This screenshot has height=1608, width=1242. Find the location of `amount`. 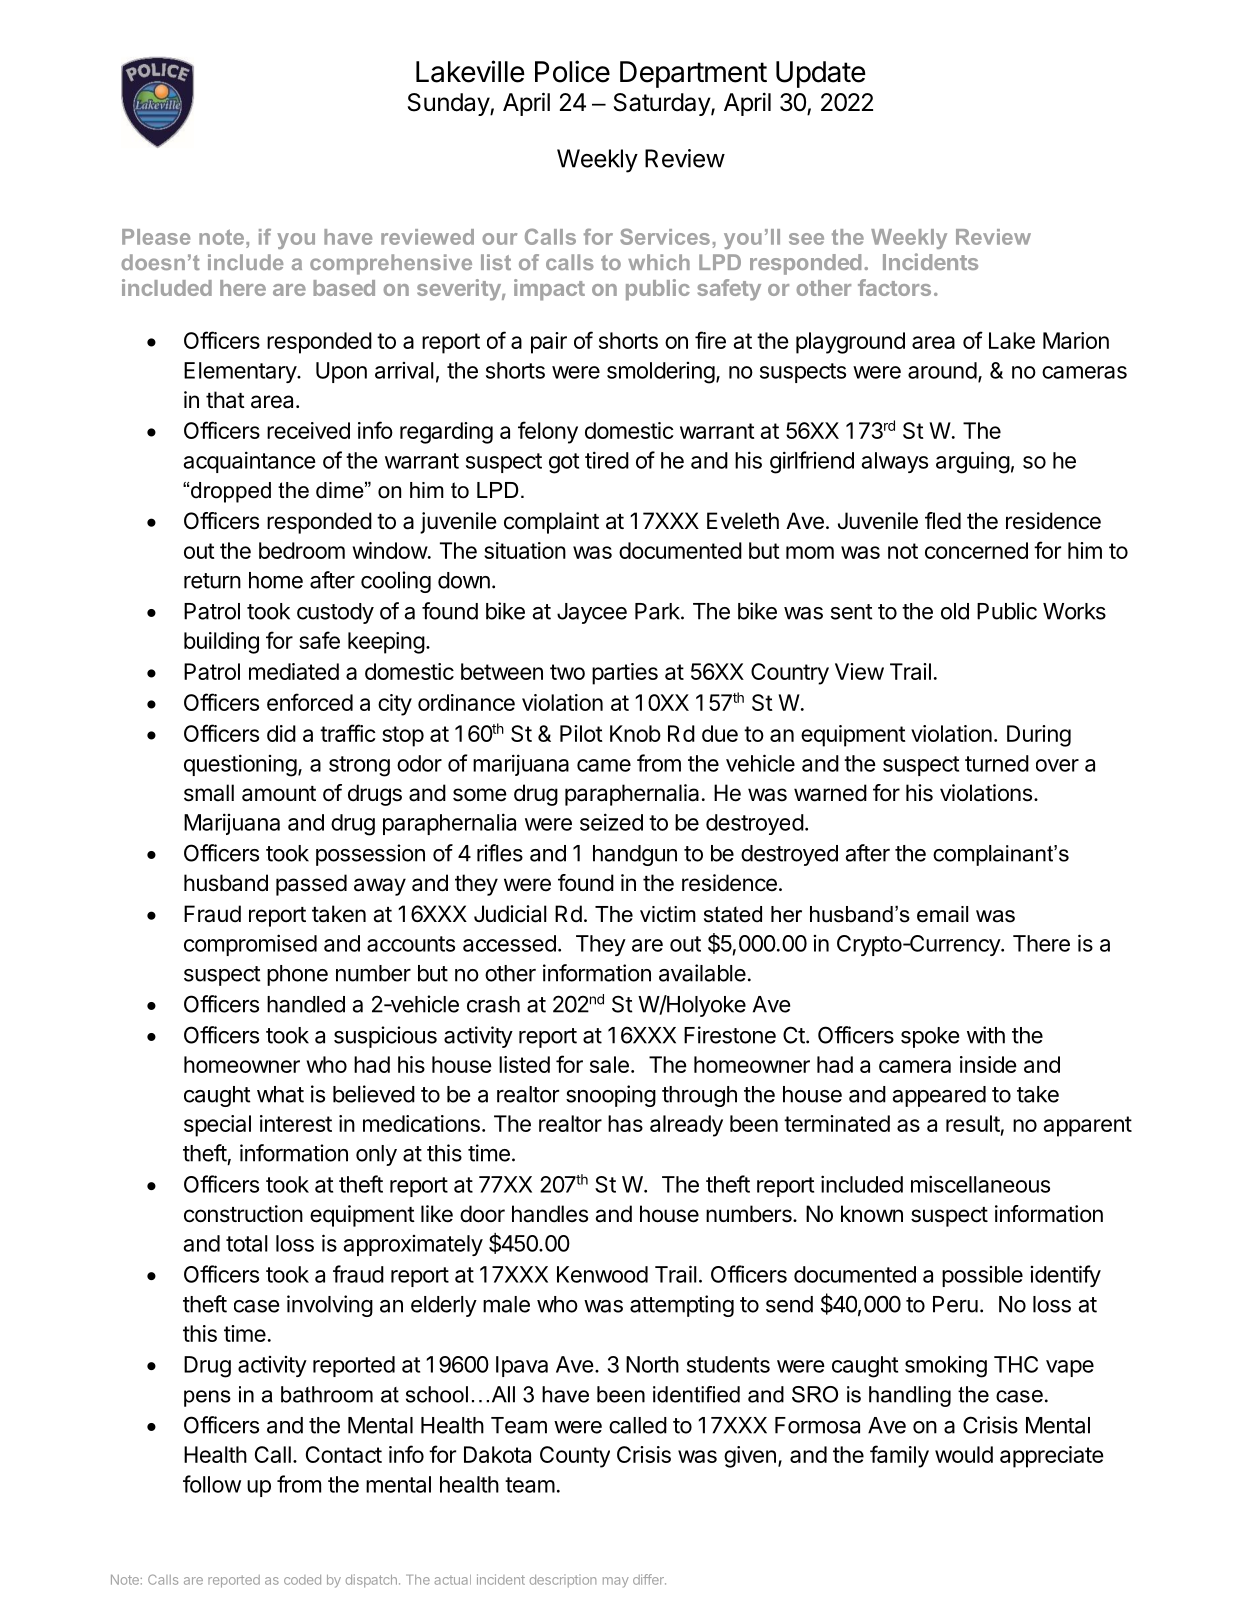

amount is located at coordinates (279, 794).
